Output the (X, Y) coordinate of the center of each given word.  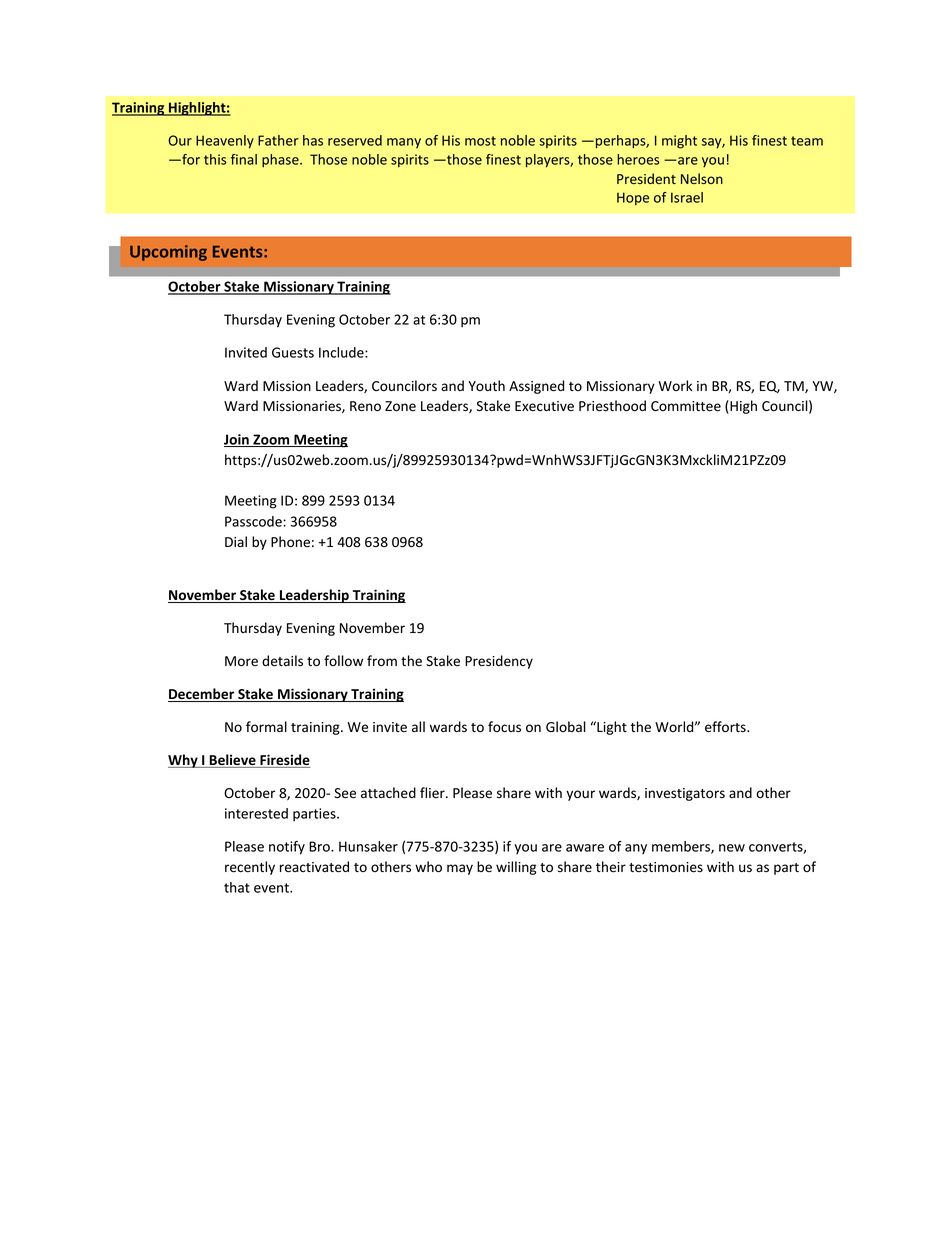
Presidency (499, 662)
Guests (293, 352)
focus (504, 727)
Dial (236, 541)
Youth (486, 385)
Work (675, 385)
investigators (685, 794)
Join (237, 440)
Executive (544, 406)
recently (250, 868)
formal (266, 727)
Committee (686, 406)
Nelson (702, 178)
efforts (726, 727)
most (480, 141)
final (244, 159)
